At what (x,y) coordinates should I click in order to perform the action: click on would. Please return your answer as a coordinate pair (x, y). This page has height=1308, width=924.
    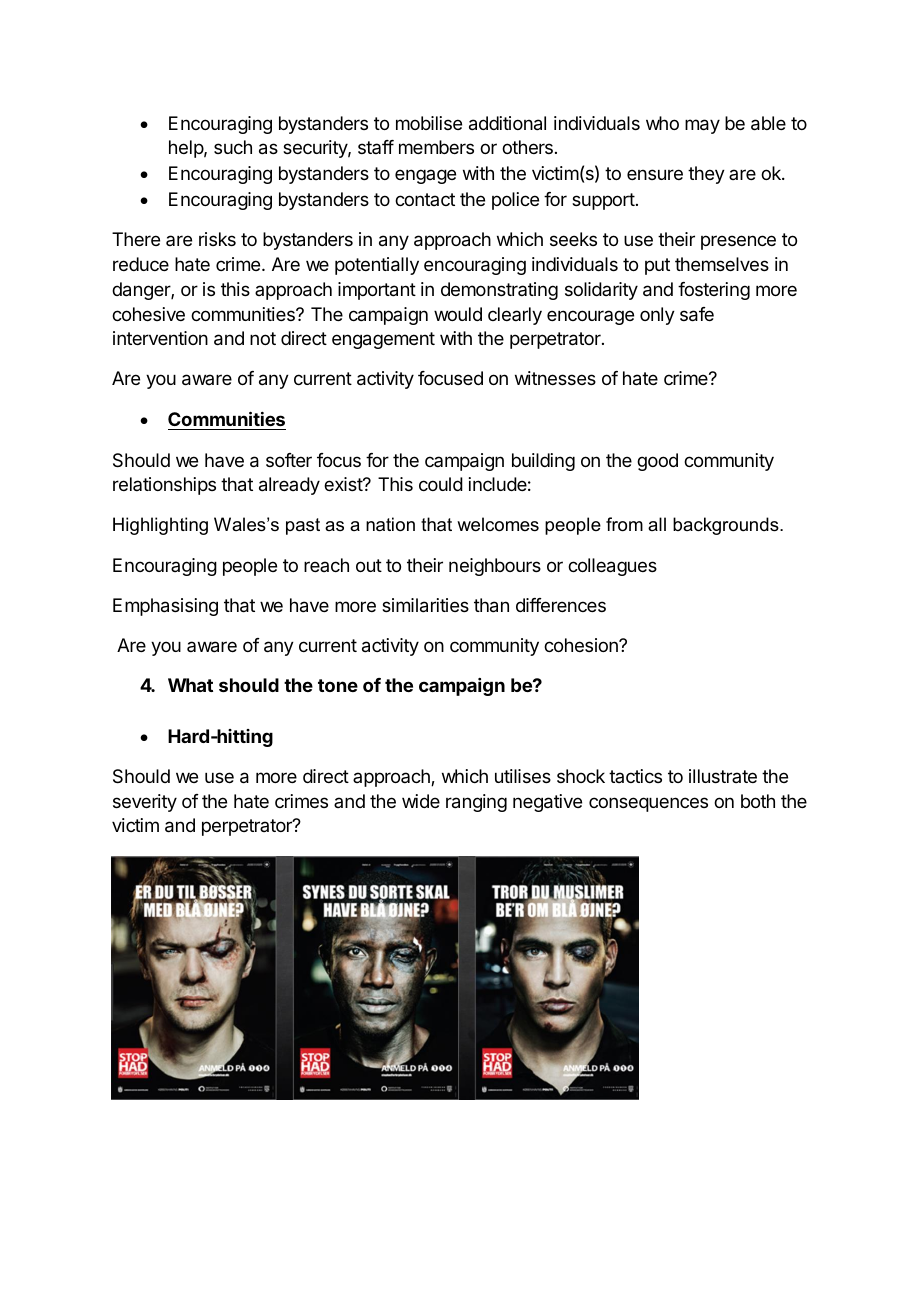
    Looking at the image, I should click on (458, 314).
